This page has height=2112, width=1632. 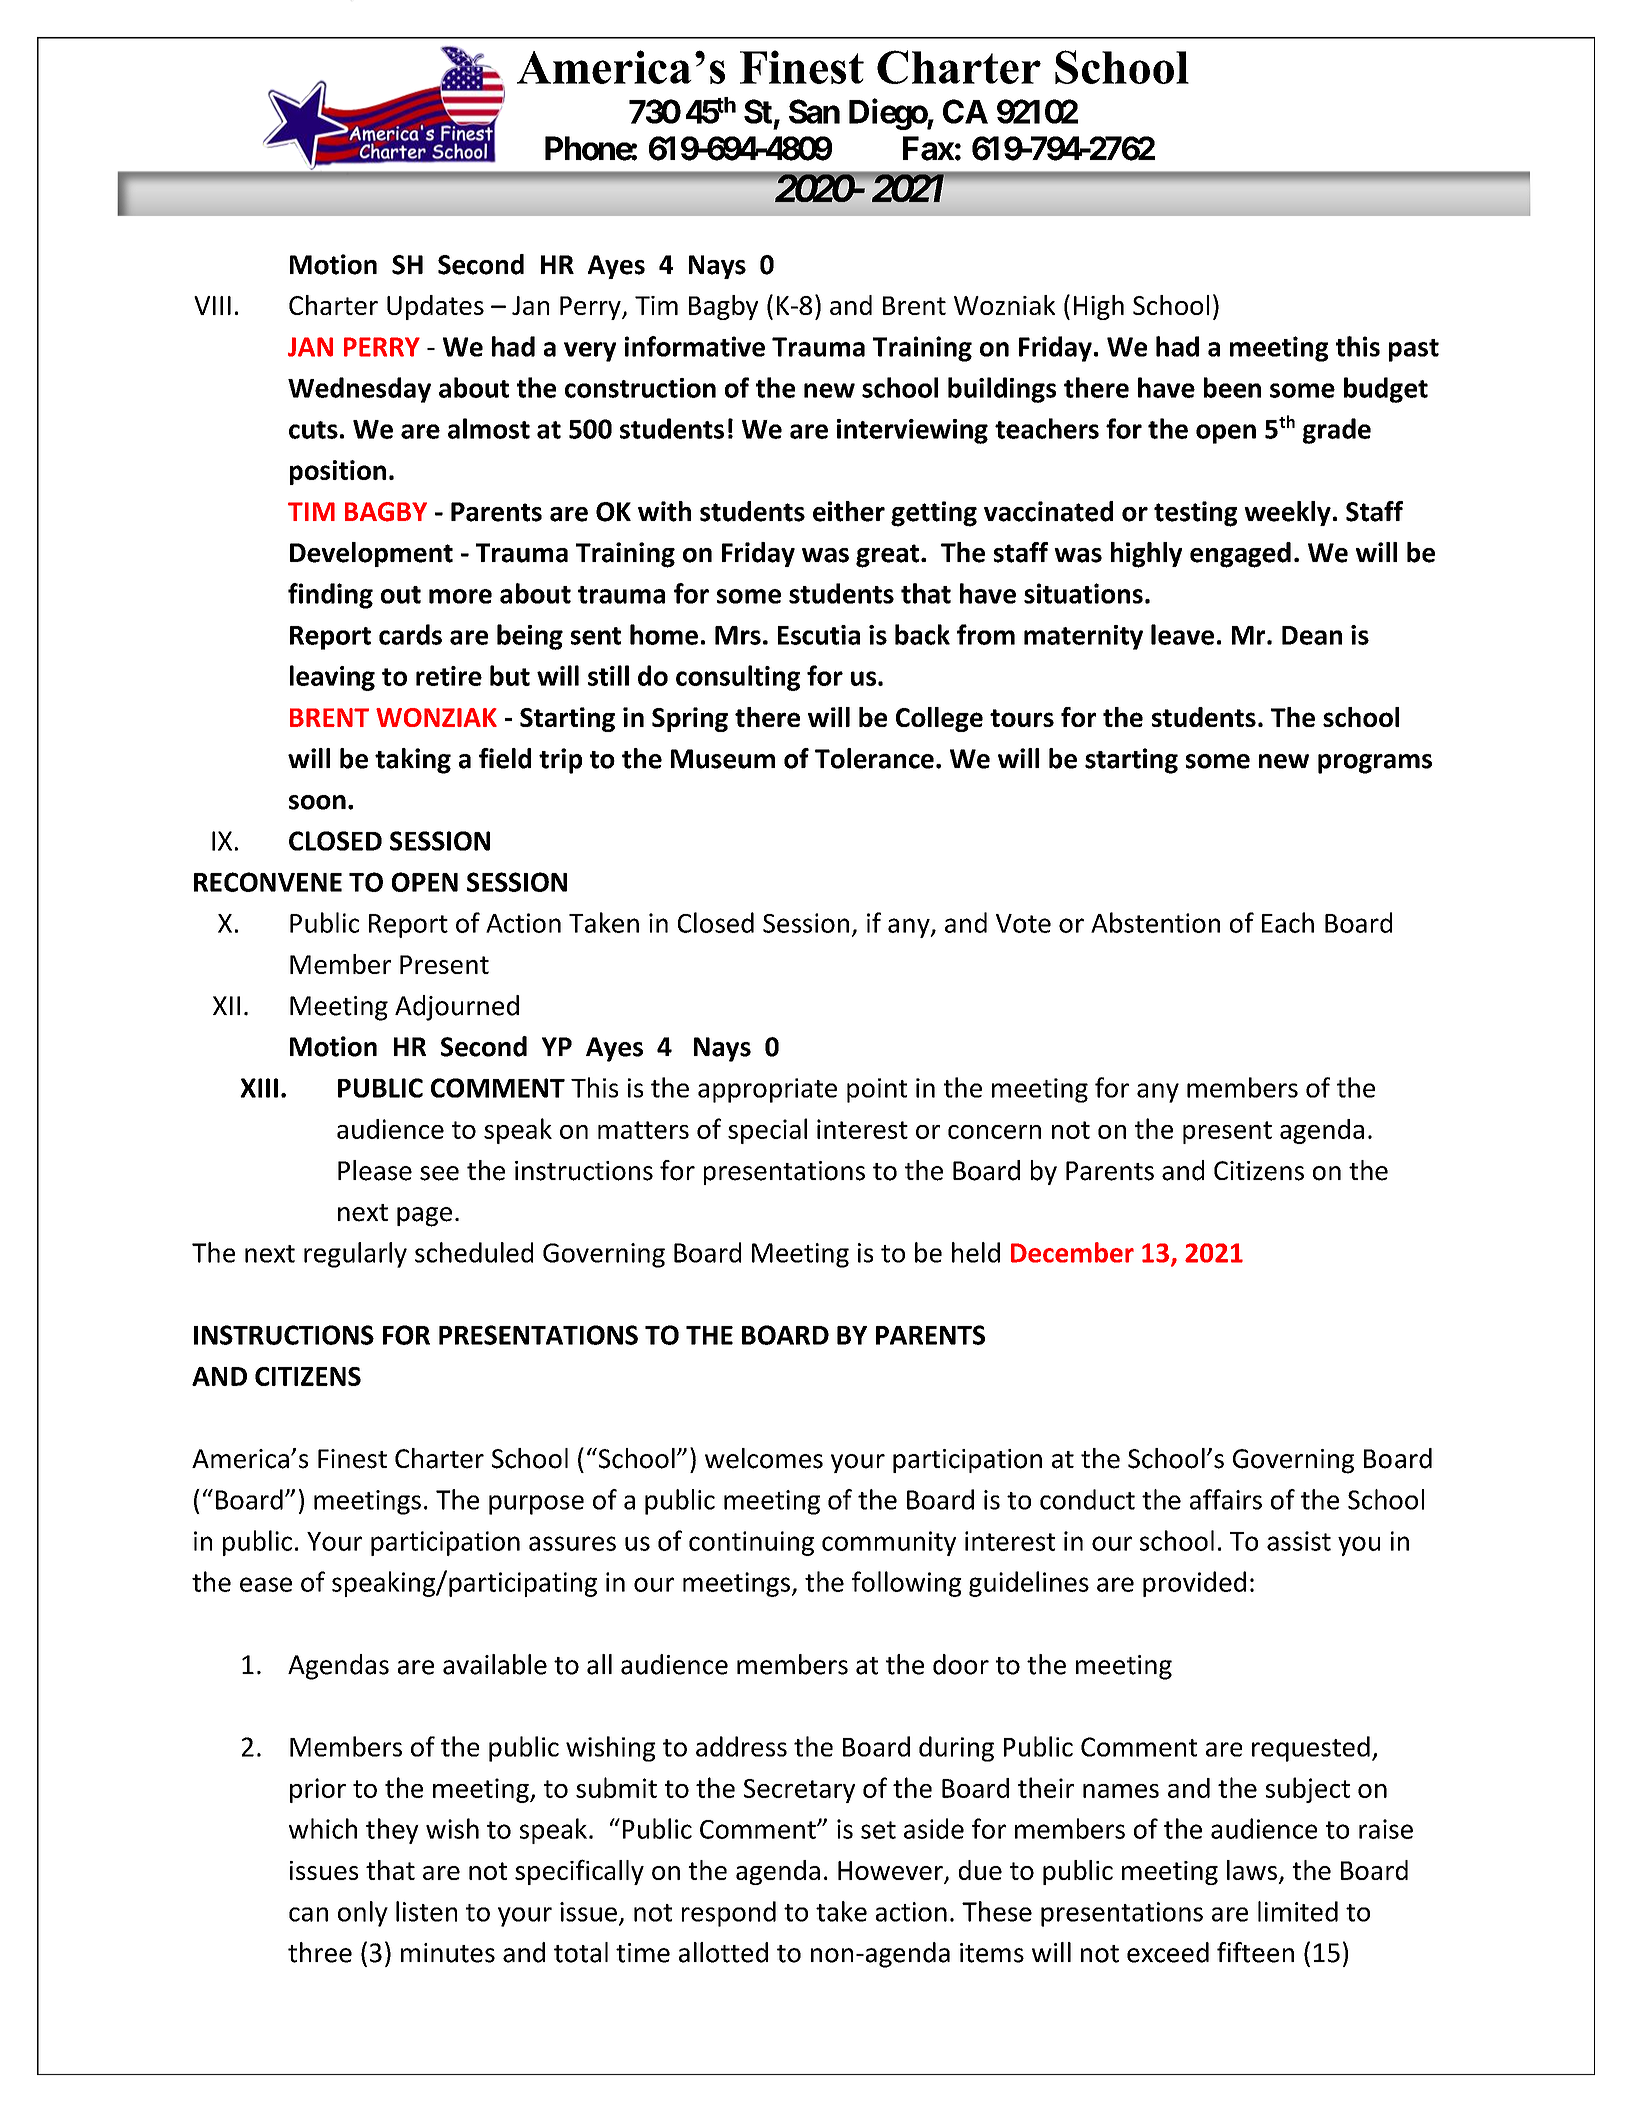 What do you see at coordinates (355, 1255) in the page?
I see `regularly` at bounding box center [355, 1255].
